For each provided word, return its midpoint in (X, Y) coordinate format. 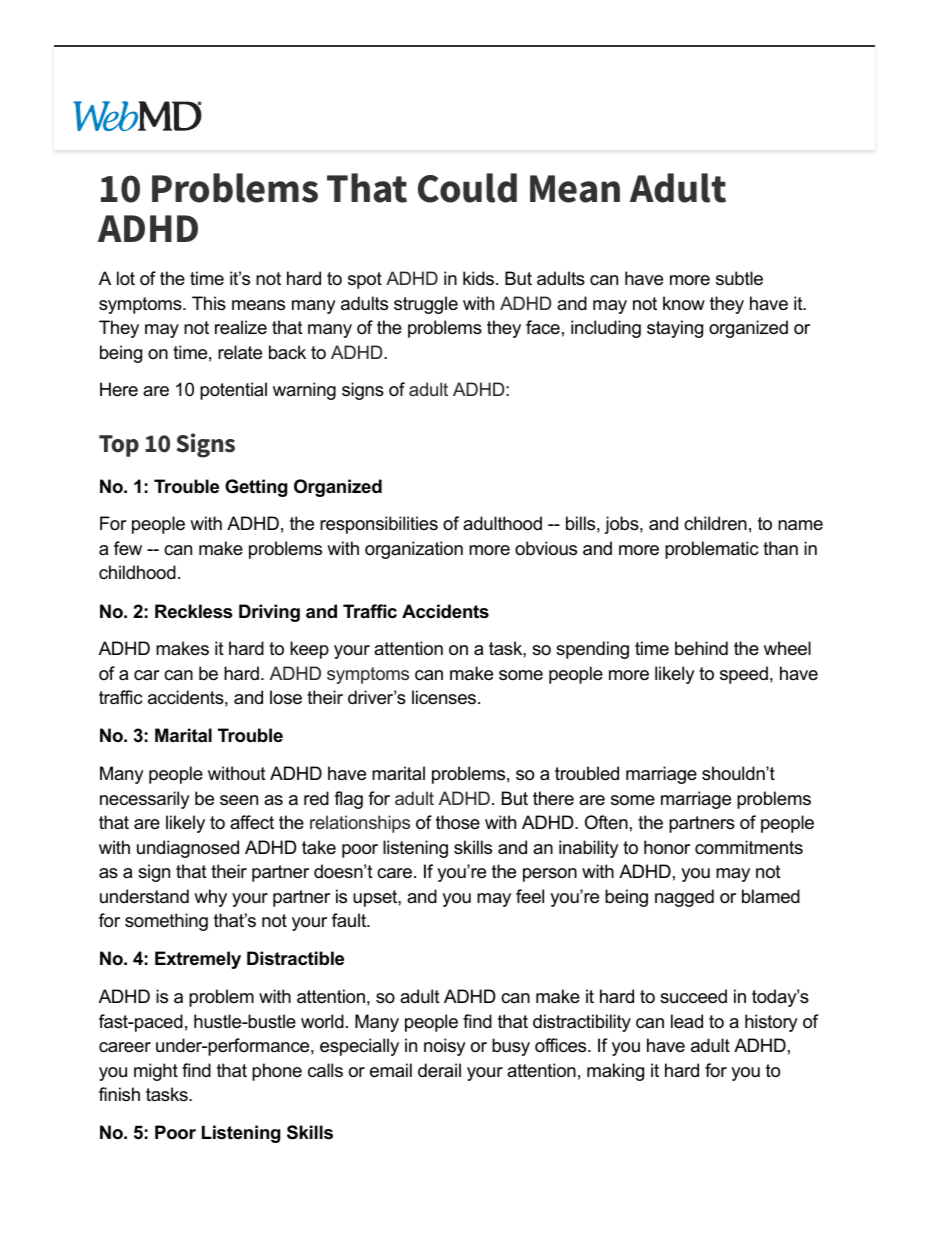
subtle (739, 278)
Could (467, 188)
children (715, 523)
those (458, 822)
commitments (749, 847)
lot (126, 278)
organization (414, 550)
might (156, 1072)
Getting (256, 488)
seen (239, 800)
